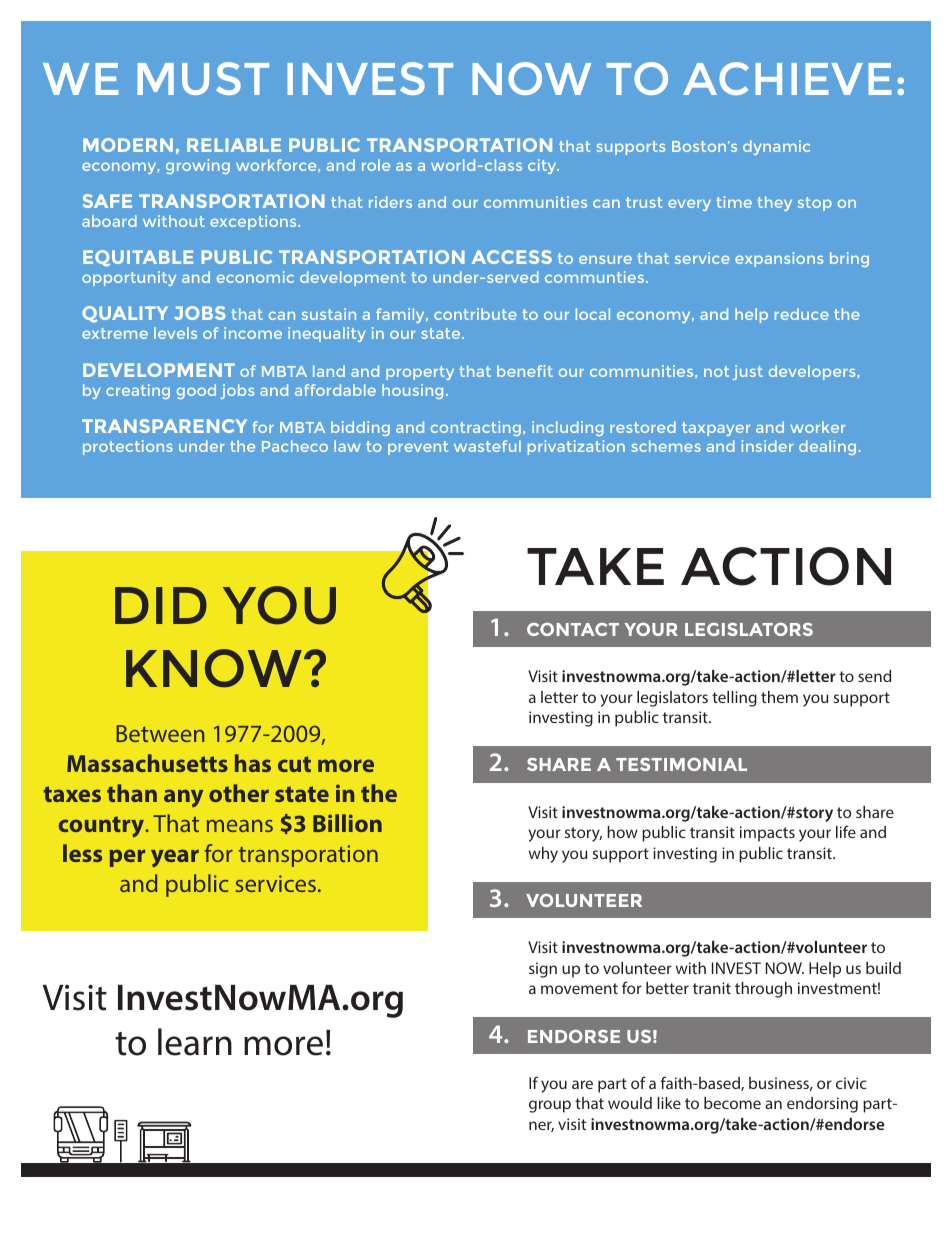 This screenshot has height=1233, width=952. What do you see at coordinates (787, 78) in the screenshot?
I see `ACHIEVE` at bounding box center [787, 78].
